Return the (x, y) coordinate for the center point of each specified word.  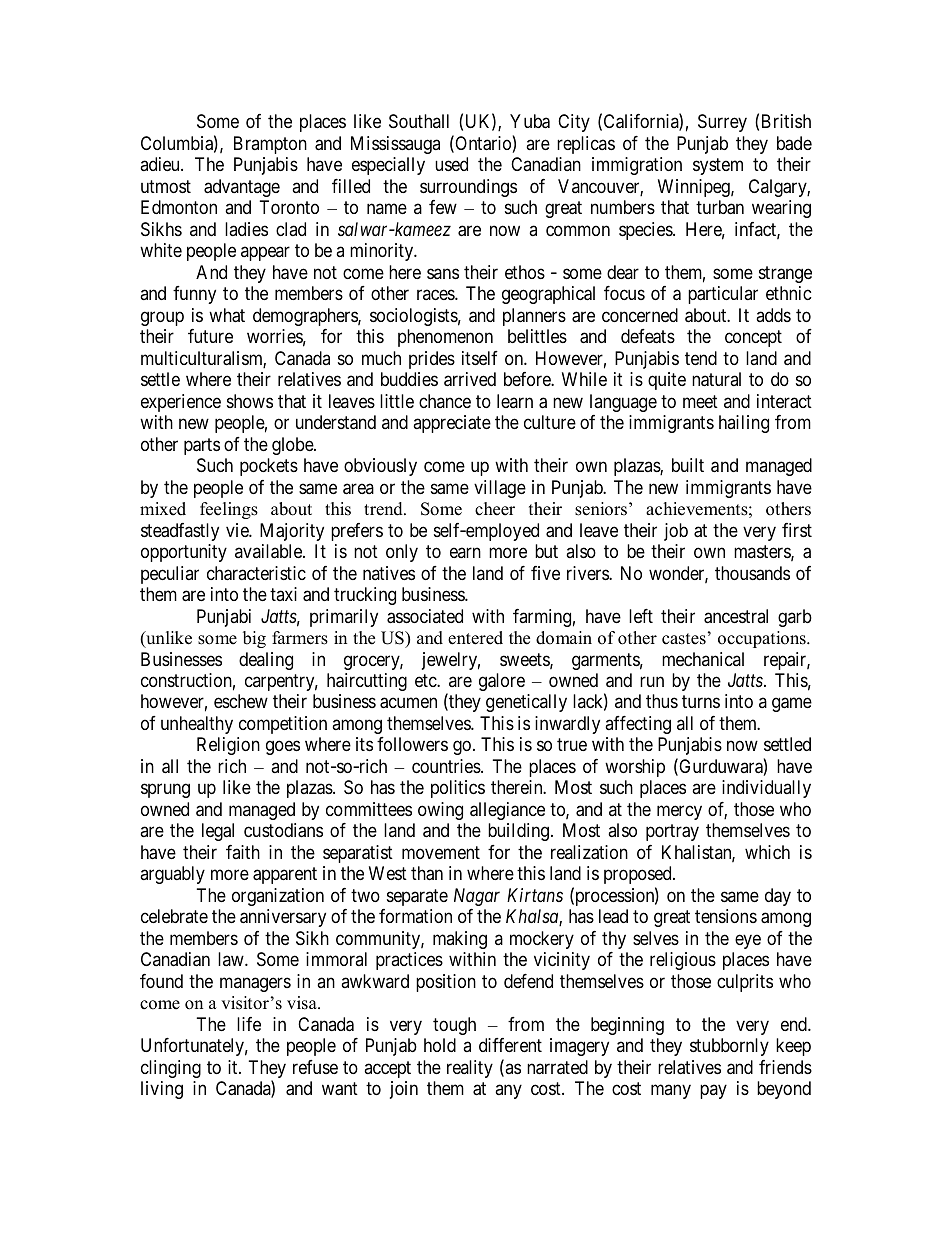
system (718, 167)
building (518, 832)
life (249, 1024)
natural (716, 379)
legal (218, 832)
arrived (470, 379)
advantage (242, 188)
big (254, 639)
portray (672, 833)
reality (470, 1069)
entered (475, 638)
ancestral (736, 616)
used (451, 164)
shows (250, 401)
